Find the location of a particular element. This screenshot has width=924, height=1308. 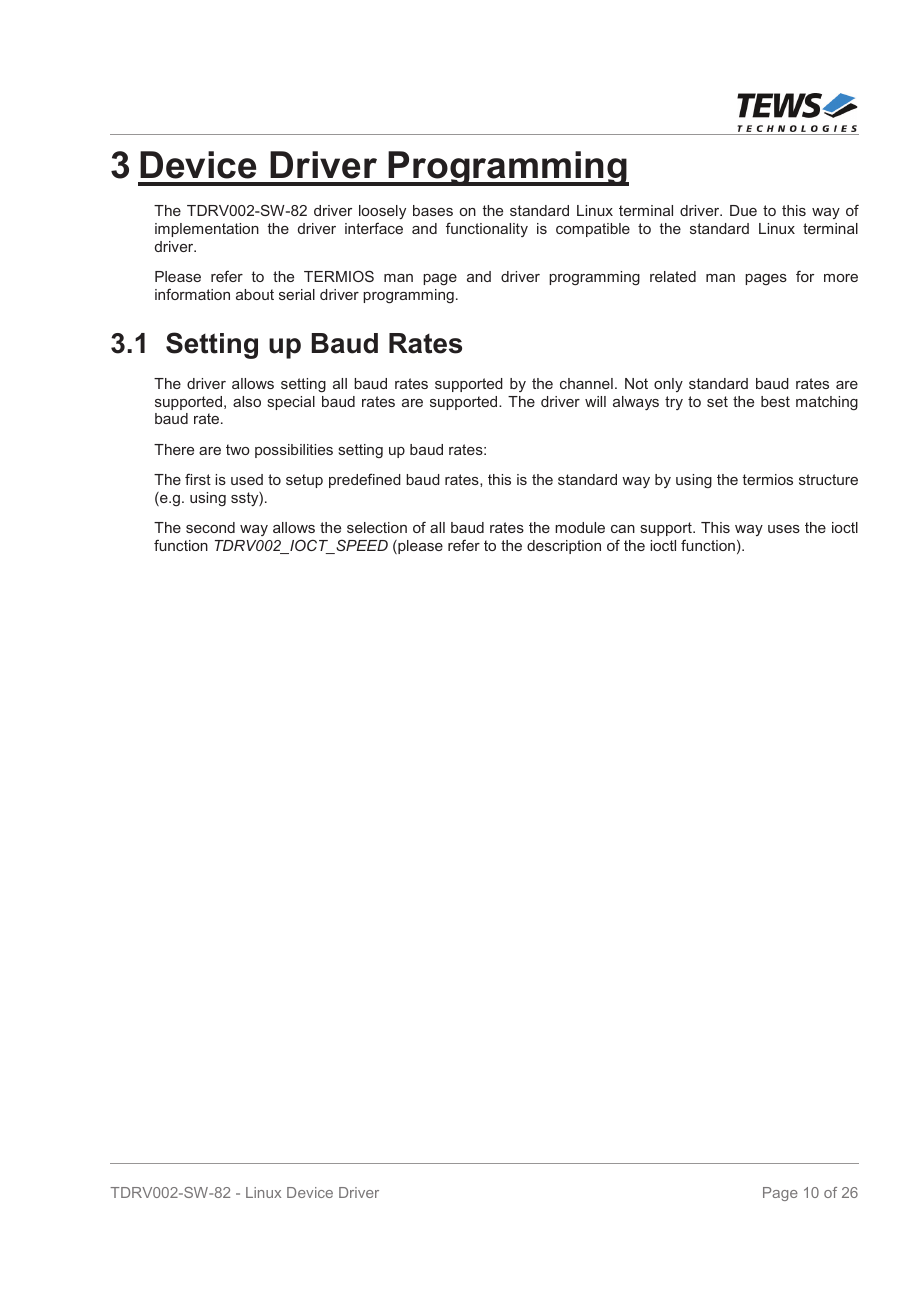

two is located at coordinates (238, 449).
